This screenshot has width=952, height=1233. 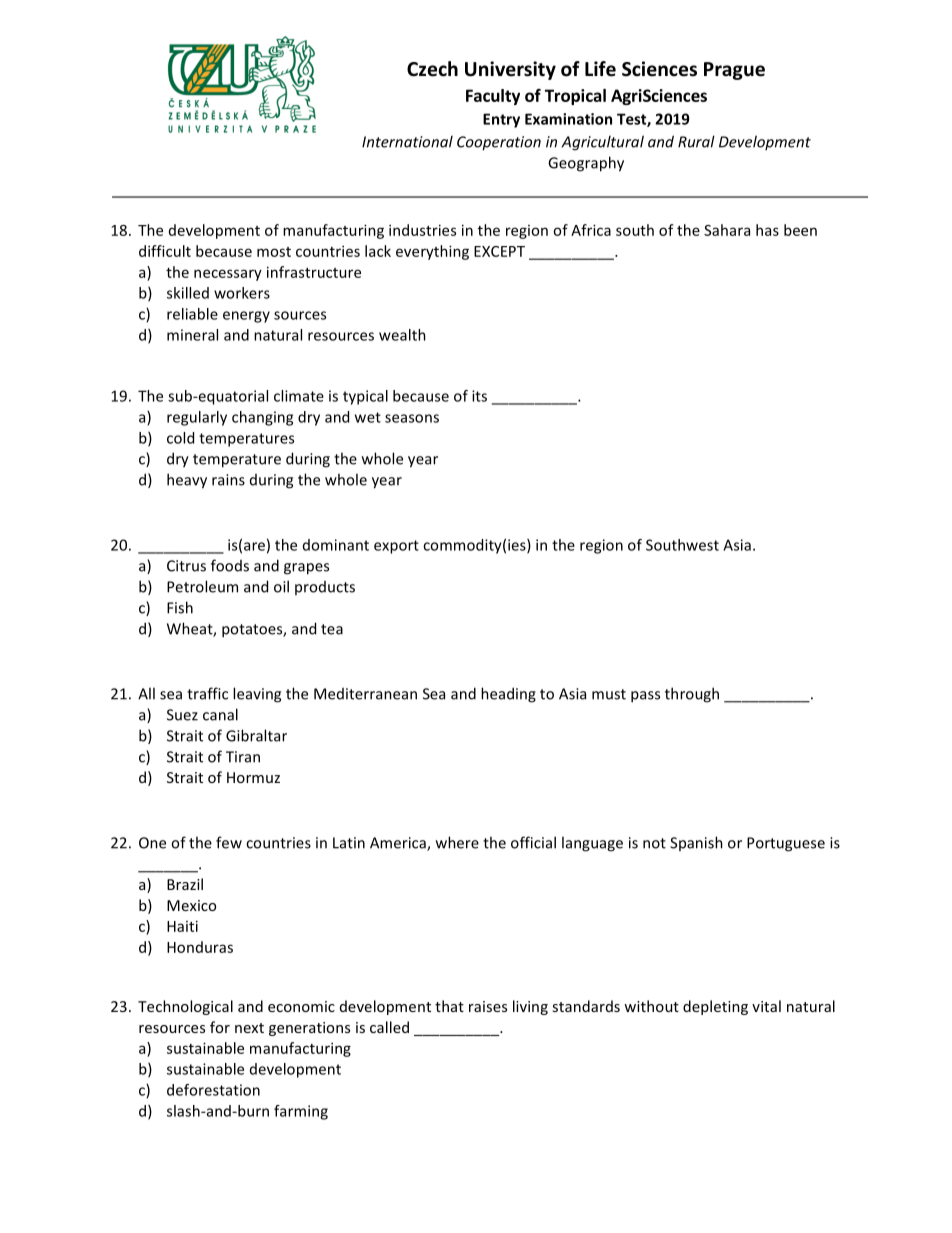 What do you see at coordinates (256, 735) in the screenshot?
I see `Gibraltar` at bounding box center [256, 735].
